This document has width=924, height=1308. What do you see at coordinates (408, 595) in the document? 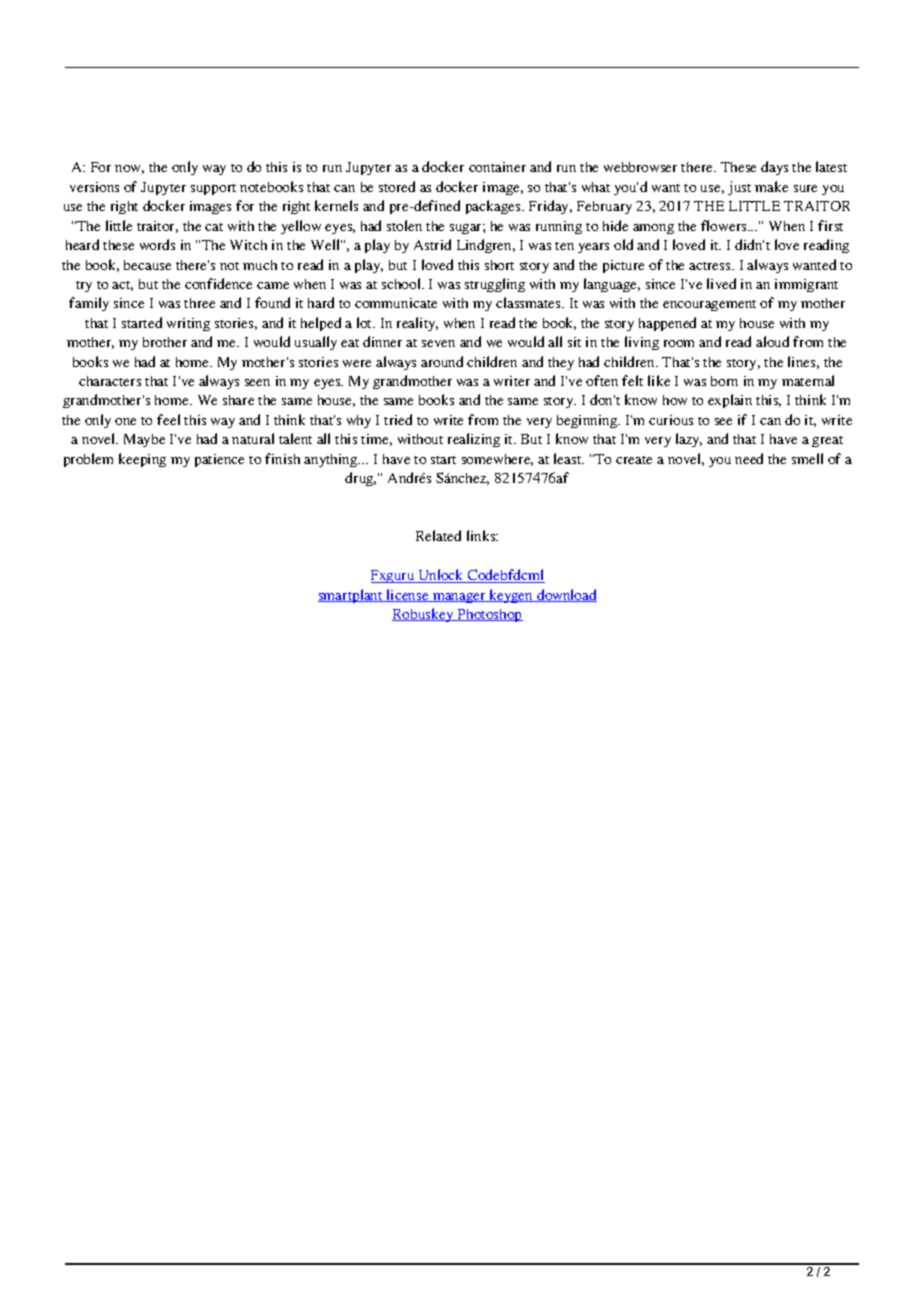
I see `license` at bounding box center [408, 595].
